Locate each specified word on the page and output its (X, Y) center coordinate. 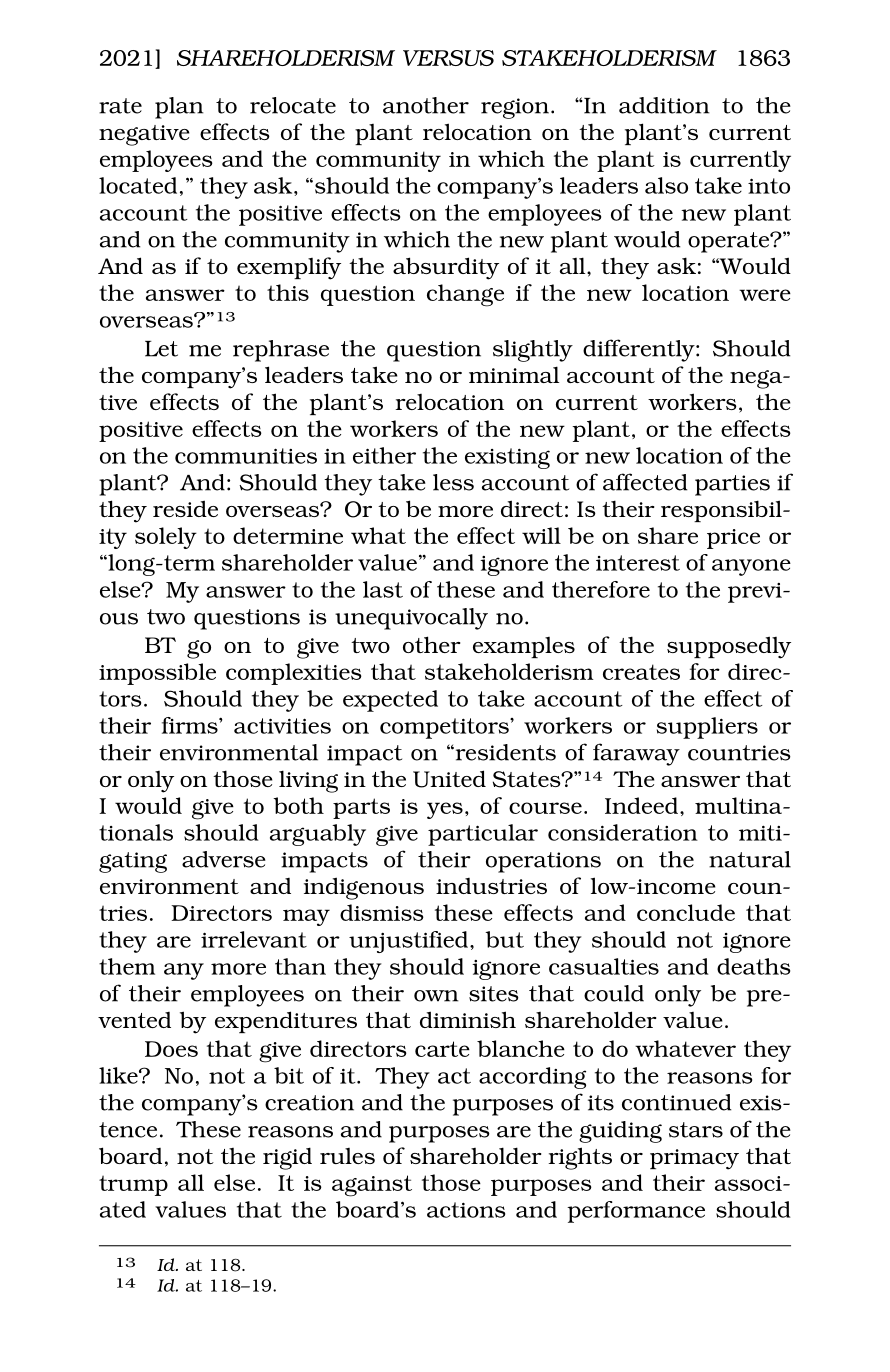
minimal (514, 374)
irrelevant (254, 939)
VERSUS (448, 58)
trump (133, 1186)
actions (466, 1210)
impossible (157, 674)
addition (664, 105)
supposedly (729, 647)
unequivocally (411, 619)
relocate (293, 105)
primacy (694, 1159)
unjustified (408, 942)
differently (640, 350)
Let (161, 349)
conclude (686, 912)
